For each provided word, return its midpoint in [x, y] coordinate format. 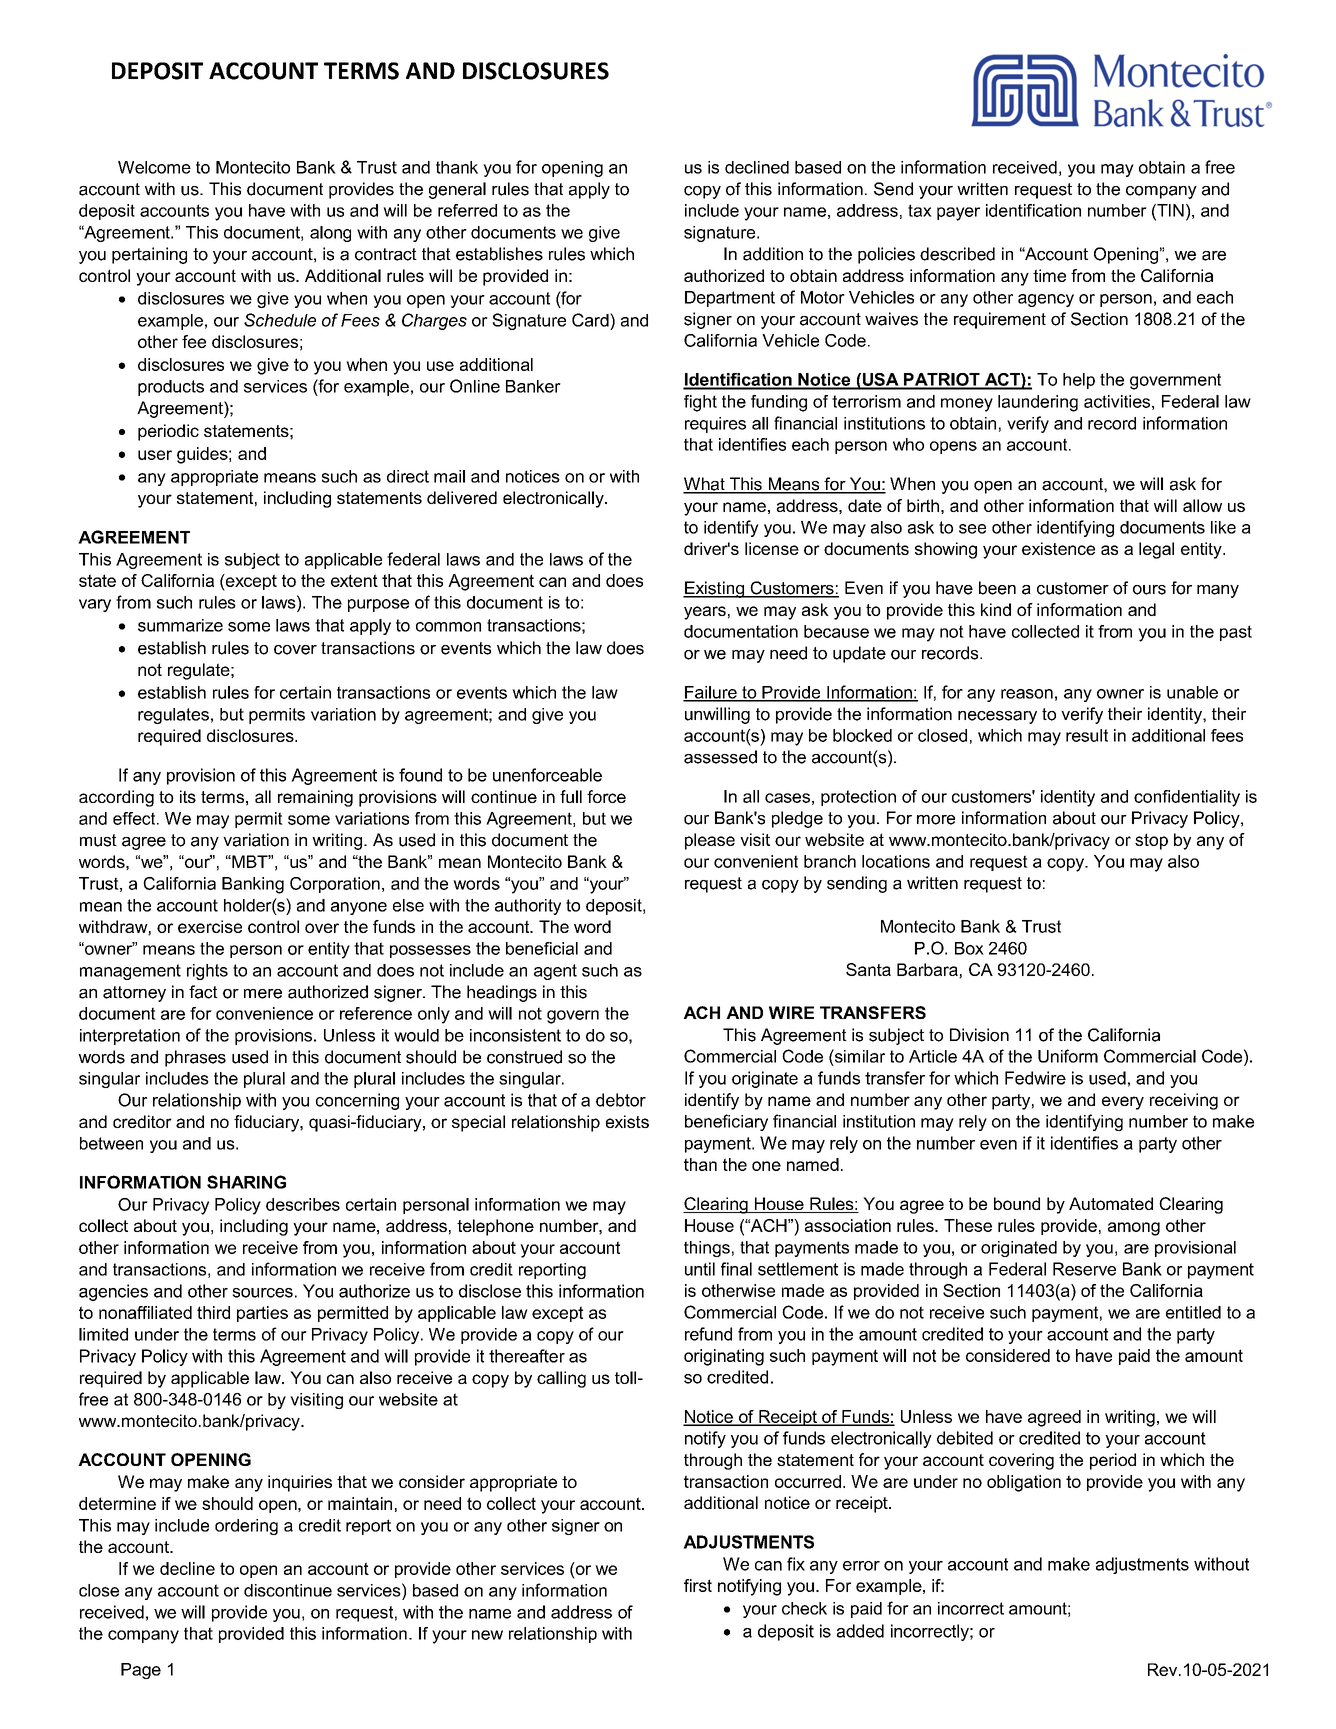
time [1049, 275]
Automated [1111, 1203]
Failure [711, 693]
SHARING [246, 1182]
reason [1027, 694]
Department [730, 299]
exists [627, 1121]
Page [141, 1671]
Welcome [154, 167]
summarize [180, 625]
